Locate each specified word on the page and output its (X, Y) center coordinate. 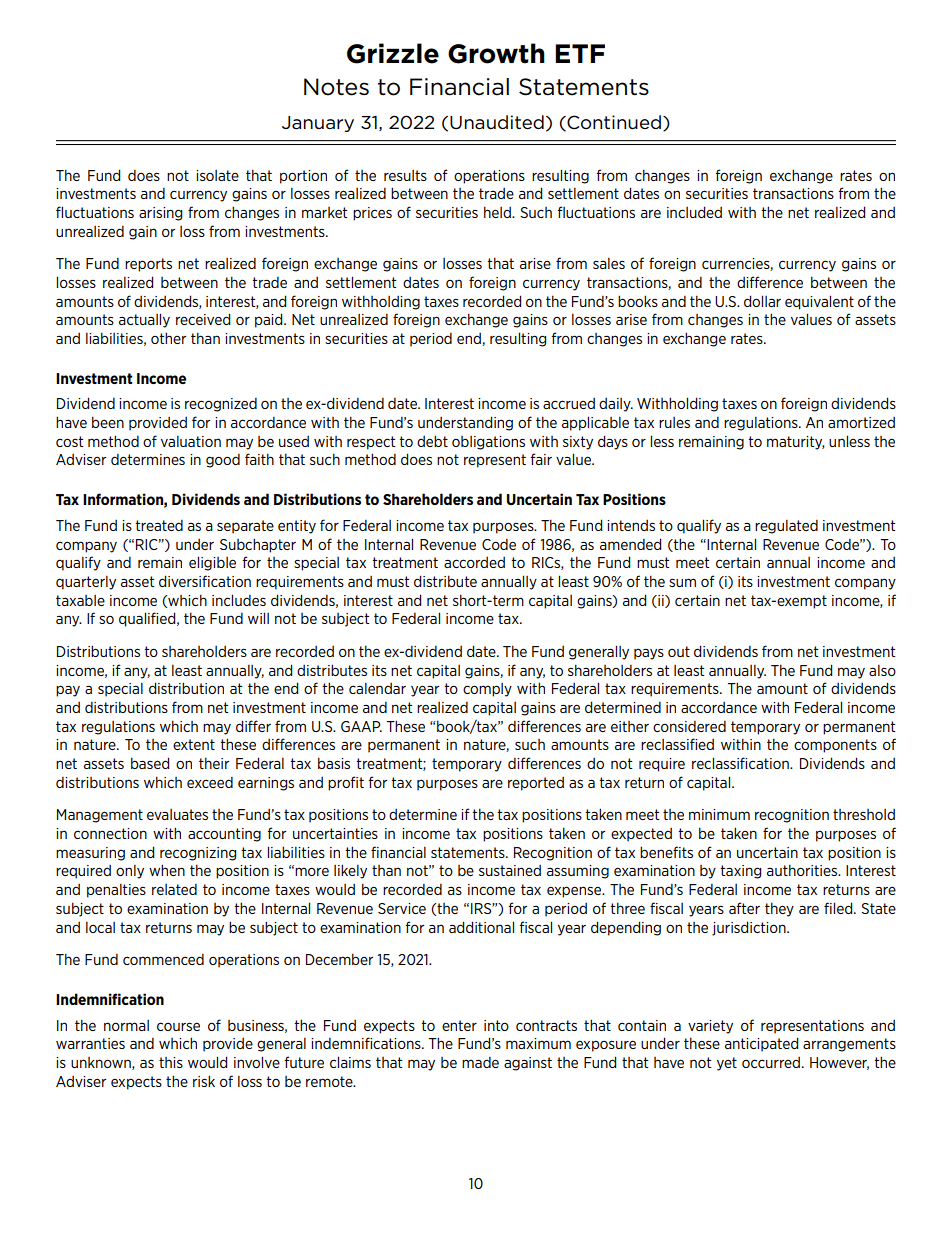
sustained (510, 870)
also (882, 670)
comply (487, 690)
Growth (496, 53)
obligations (488, 443)
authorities (803, 870)
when (167, 870)
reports (148, 265)
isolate (217, 175)
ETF (580, 53)
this (171, 1062)
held (498, 212)
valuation (191, 441)
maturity (796, 443)
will (258, 618)
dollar (762, 301)
